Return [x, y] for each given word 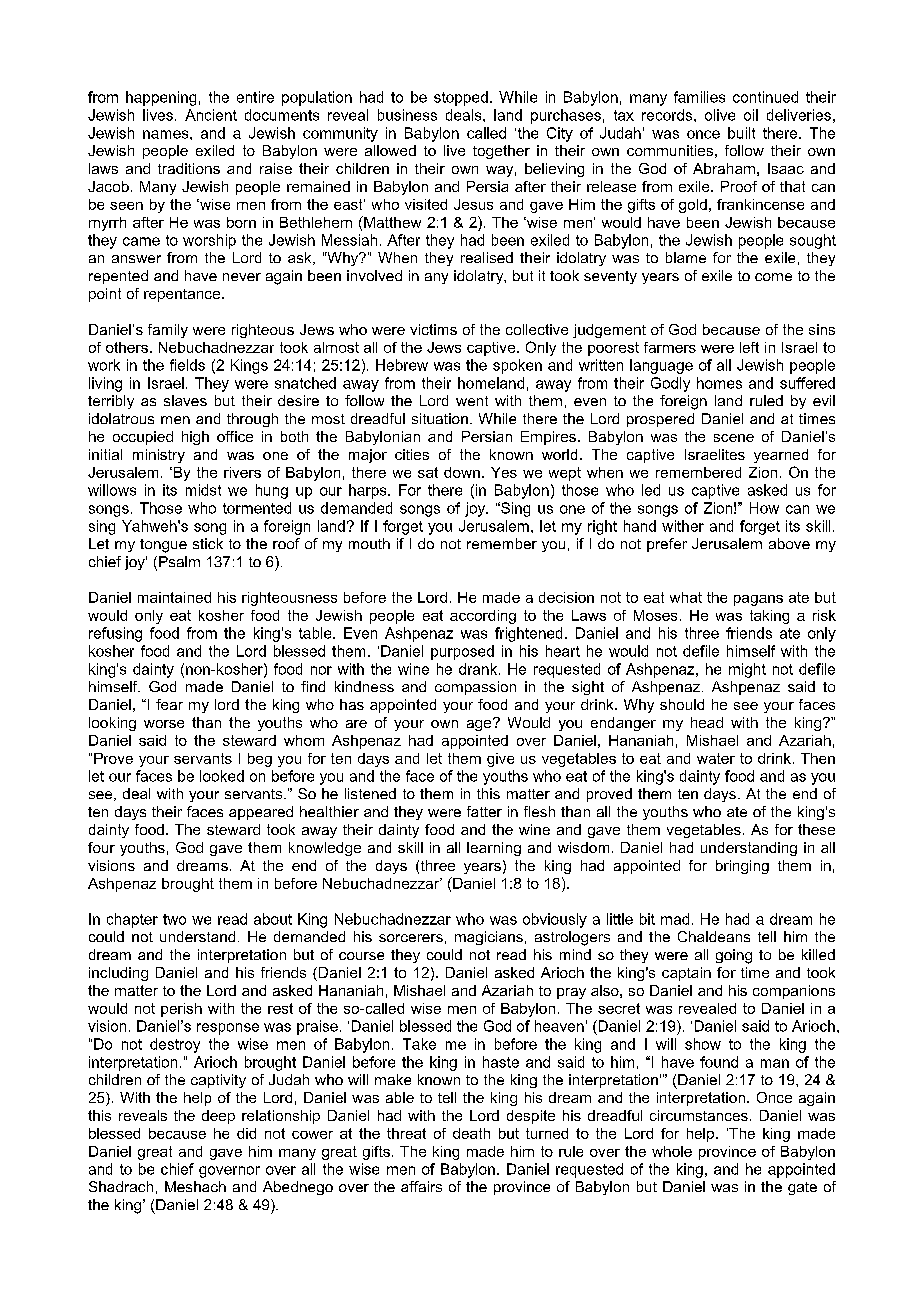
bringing [742, 867]
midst [203, 490]
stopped [461, 98]
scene [734, 438]
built [741, 133]
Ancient [211, 115]
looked [222, 776]
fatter [484, 811]
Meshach [195, 1186]
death [471, 1133]
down [462, 472]
